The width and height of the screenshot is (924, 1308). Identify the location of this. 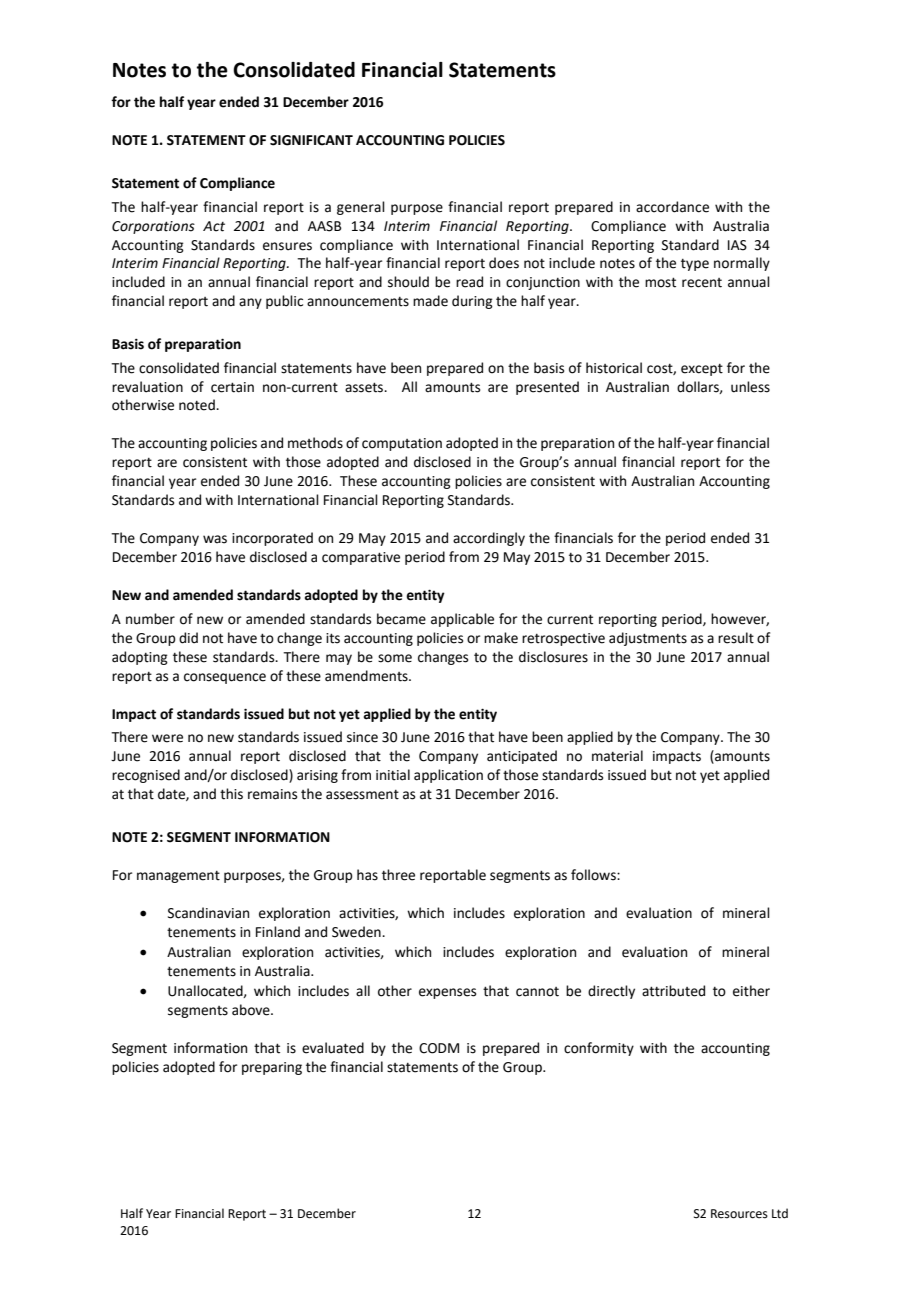
(231, 794).
